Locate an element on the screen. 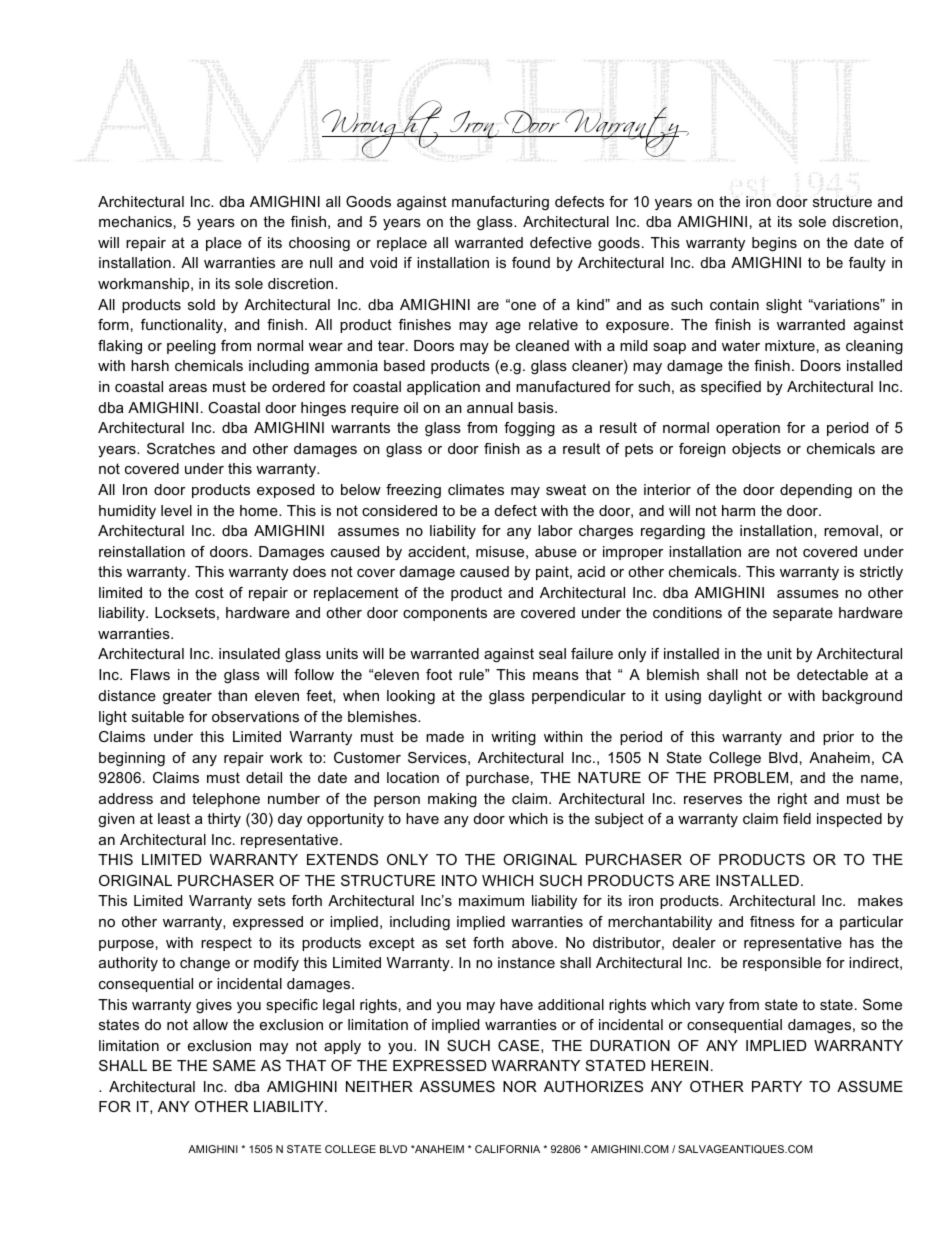 Image resolution: width=952 pixels, height=1233 pixels. CALIFORNIA is located at coordinates (507, 1149).
